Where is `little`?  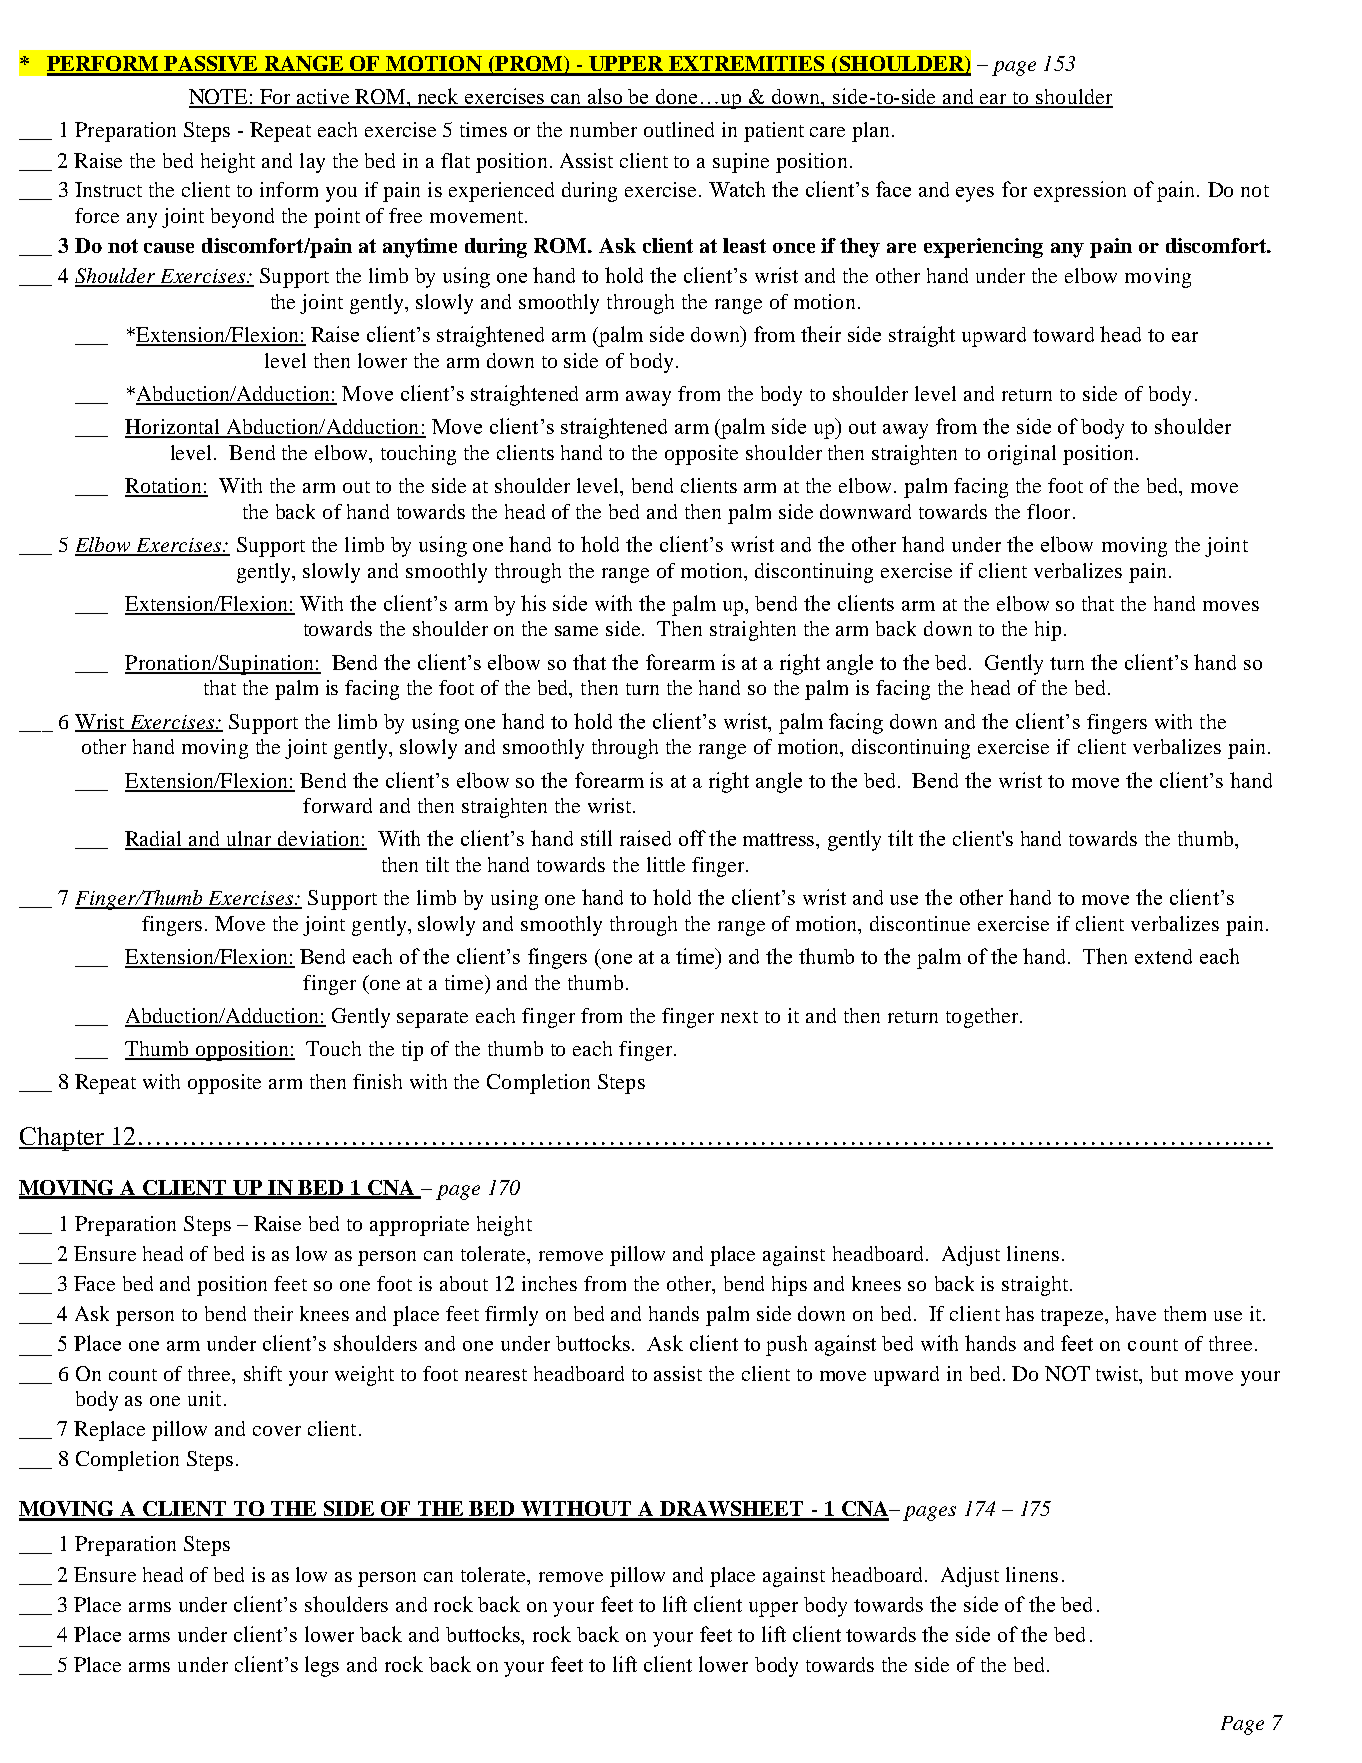
little is located at coordinates (666, 864).
